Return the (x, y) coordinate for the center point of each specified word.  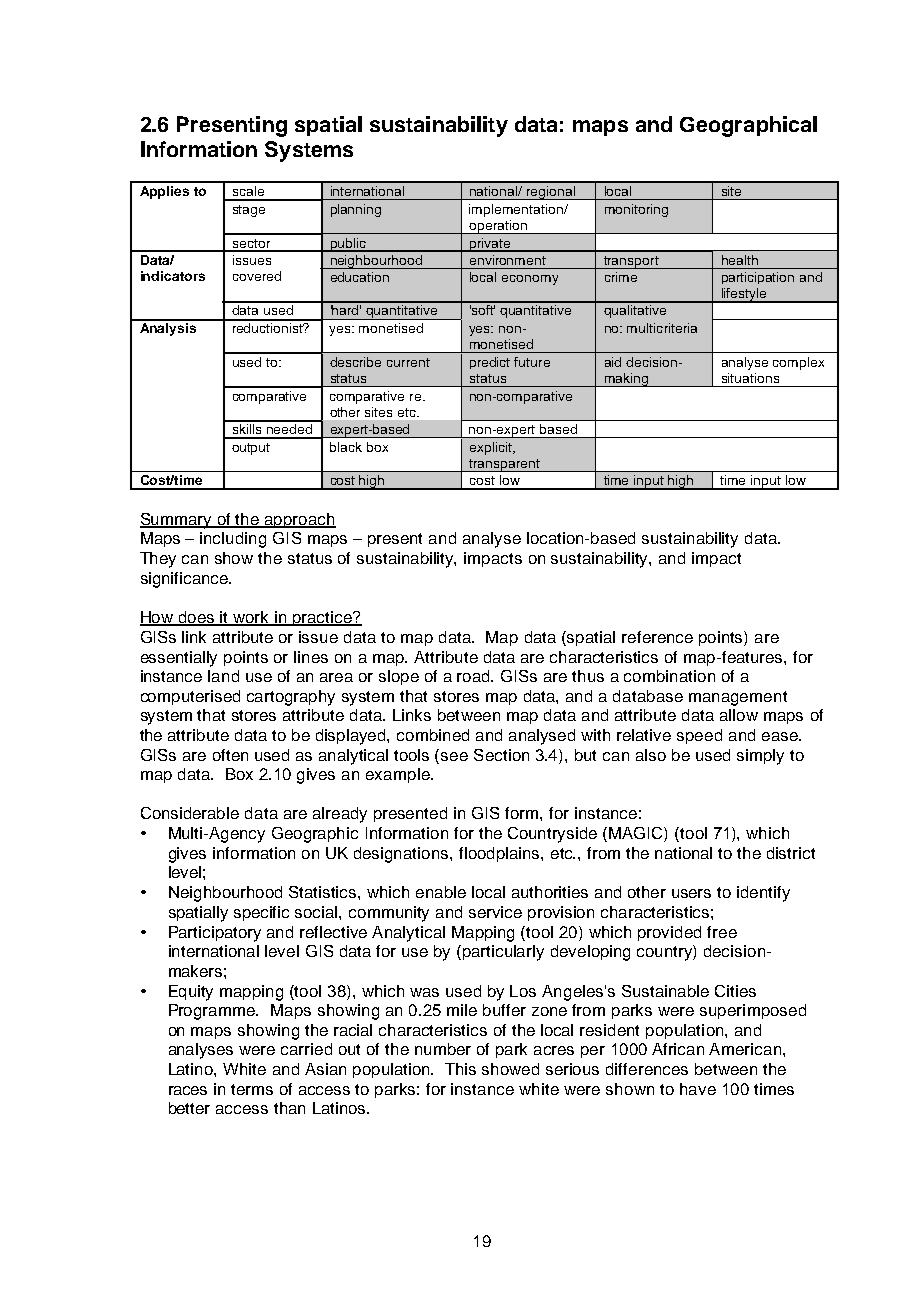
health (740, 260)
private (490, 245)
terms (252, 1089)
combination (669, 676)
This (460, 1069)
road (475, 676)
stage (249, 211)
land (223, 676)
